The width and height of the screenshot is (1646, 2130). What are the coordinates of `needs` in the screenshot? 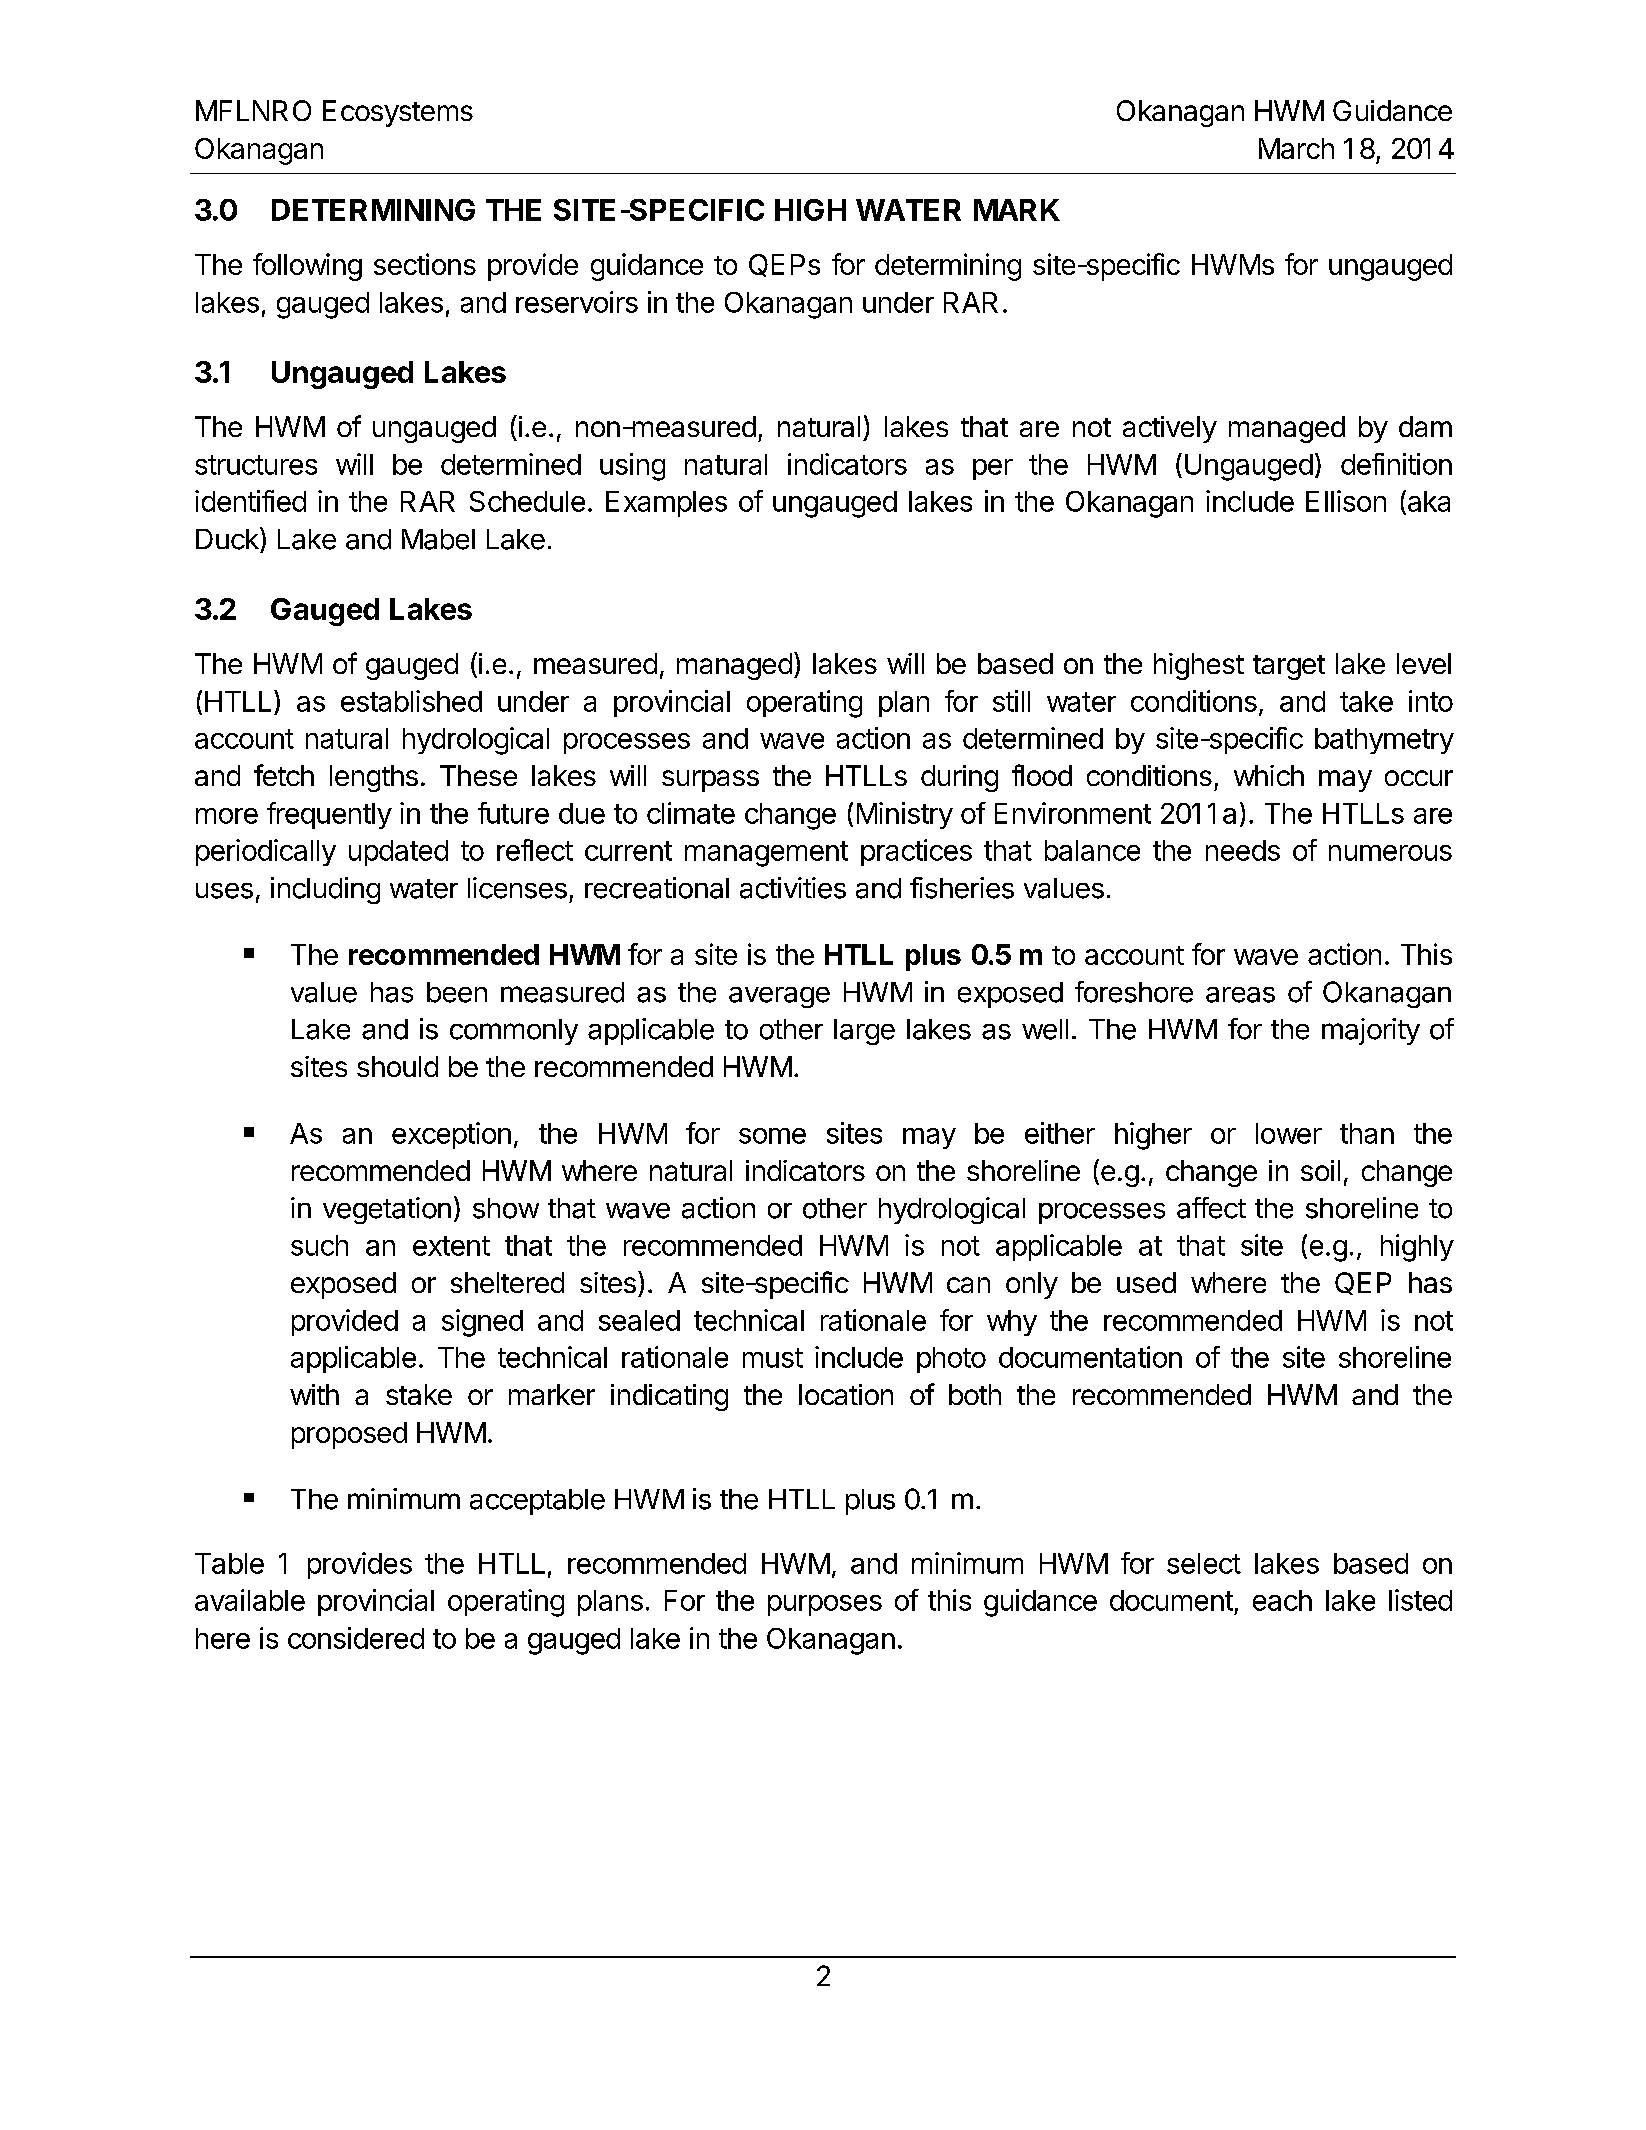 It's located at (1243, 850).
